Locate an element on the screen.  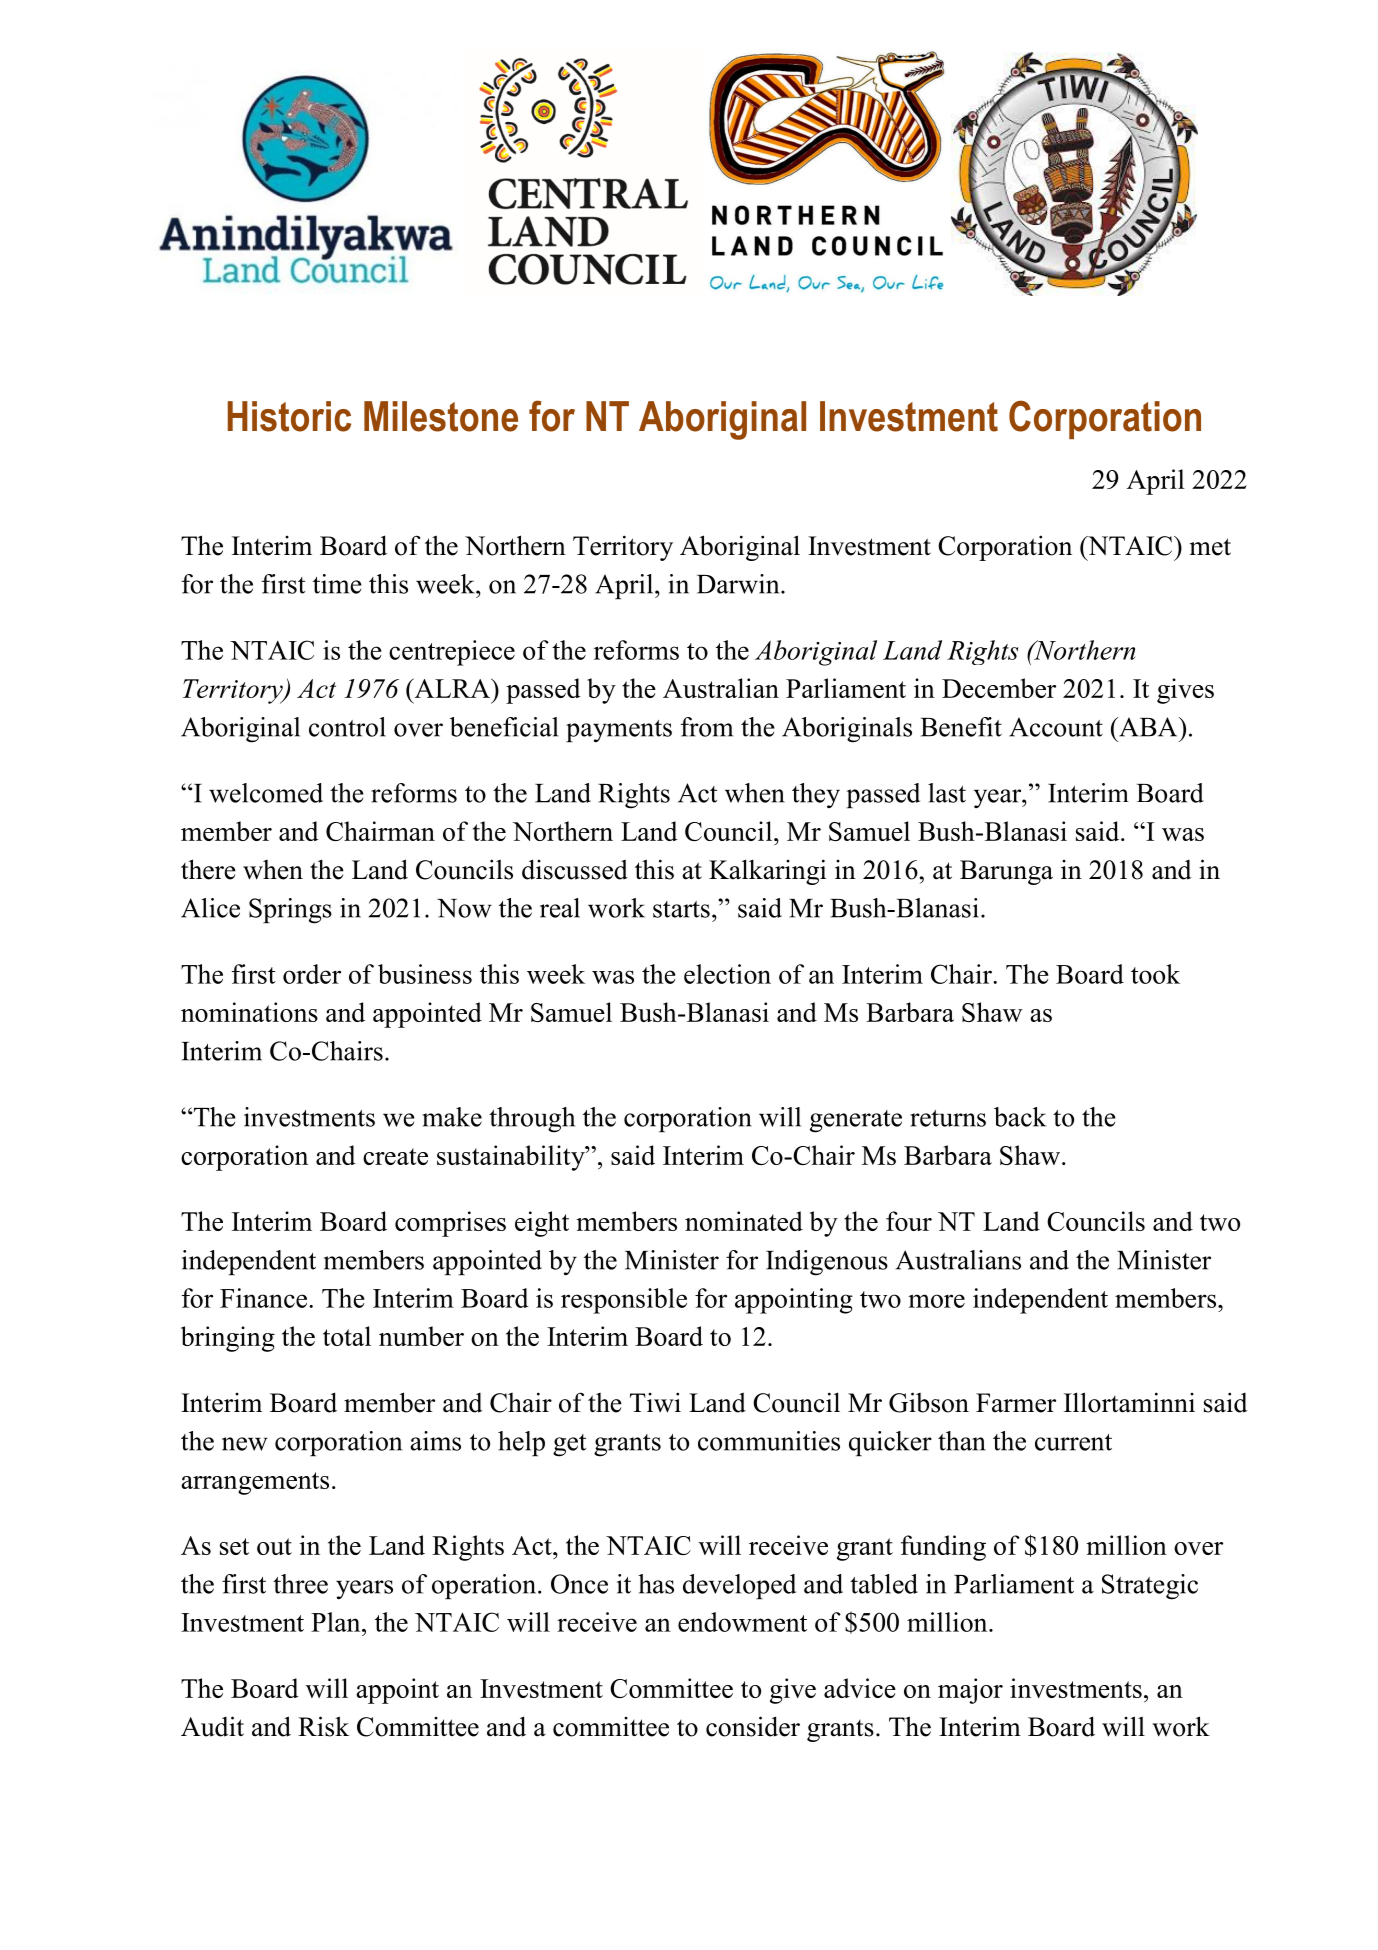
Risk is located at coordinates (323, 1726).
